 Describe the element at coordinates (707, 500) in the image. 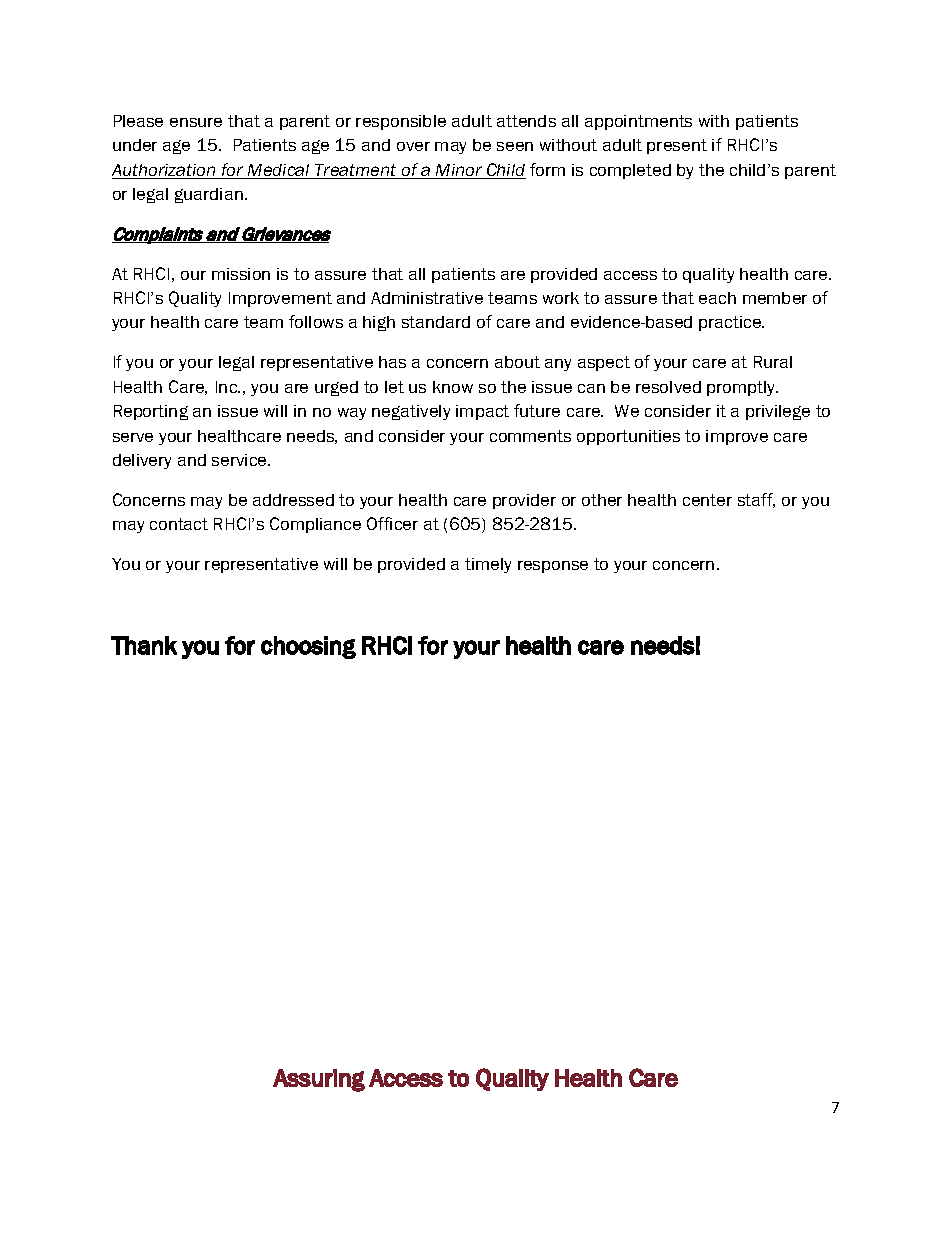

I see `center` at that location.
